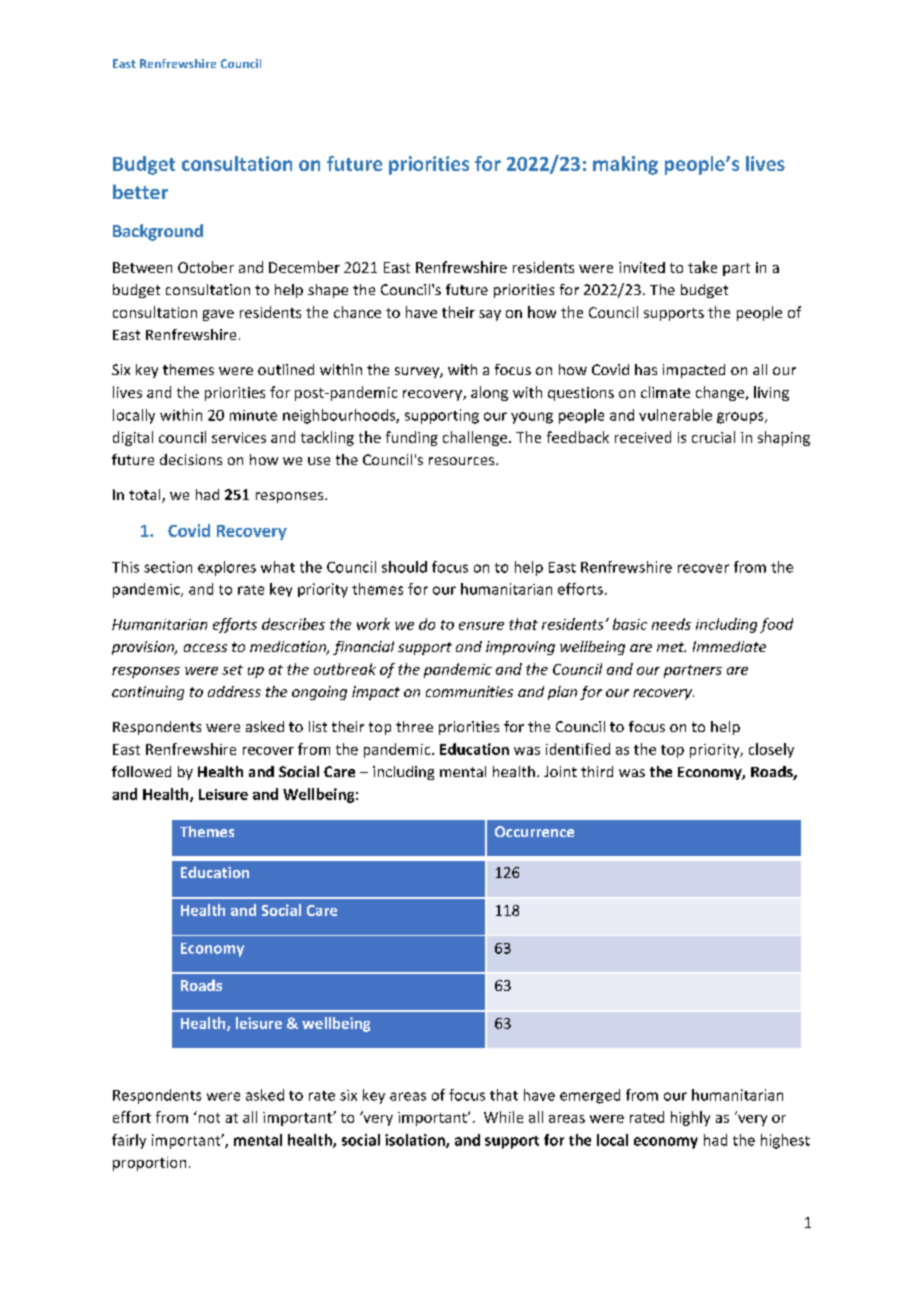 This screenshot has width=924, height=1308. I want to click on Immediate, so click(729, 646).
